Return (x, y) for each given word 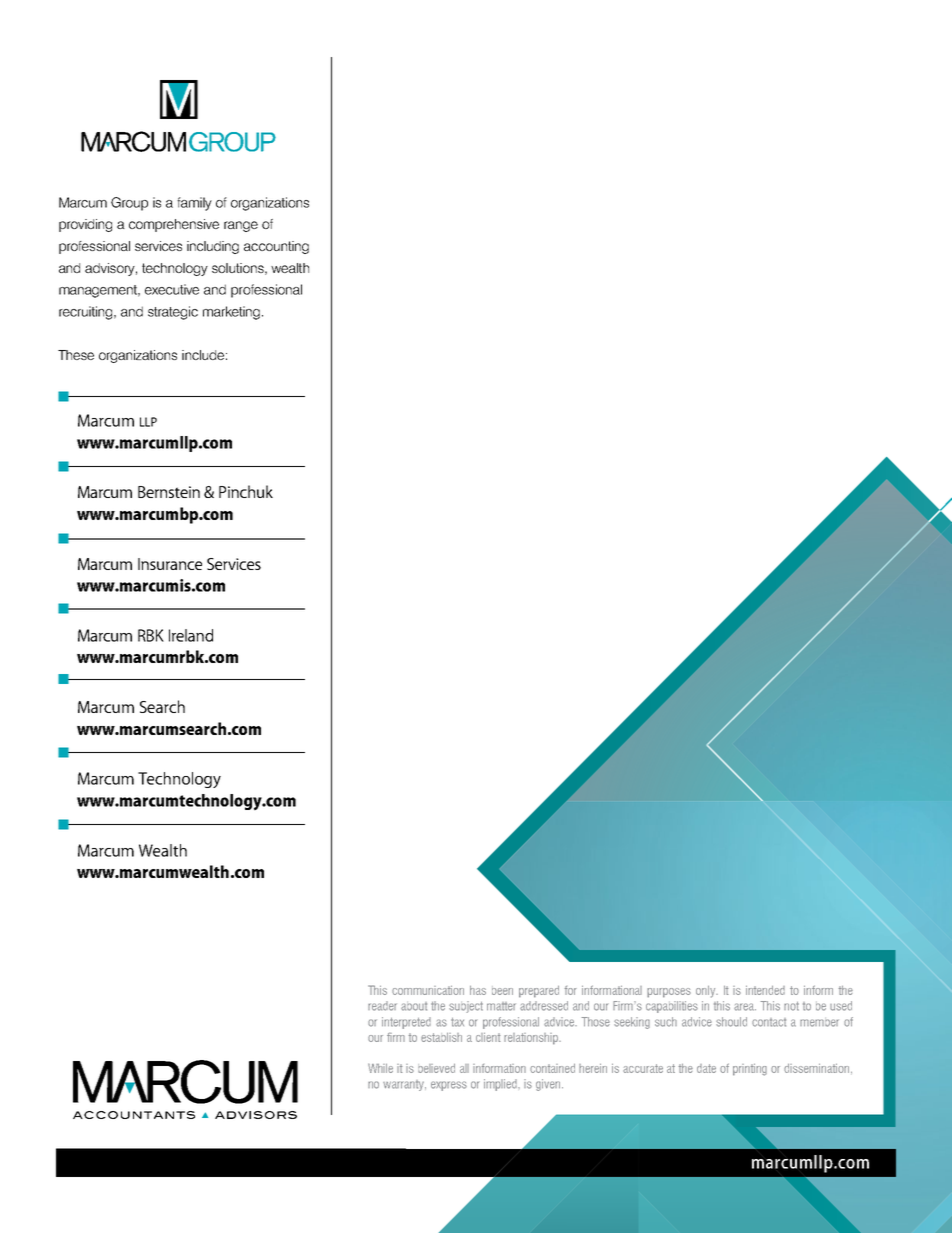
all (464, 1068)
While (380, 1068)
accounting (276, 247)
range (241, 226)
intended (765, 990)
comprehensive (174, 225)
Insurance (170, 564)
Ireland (191, 635)
